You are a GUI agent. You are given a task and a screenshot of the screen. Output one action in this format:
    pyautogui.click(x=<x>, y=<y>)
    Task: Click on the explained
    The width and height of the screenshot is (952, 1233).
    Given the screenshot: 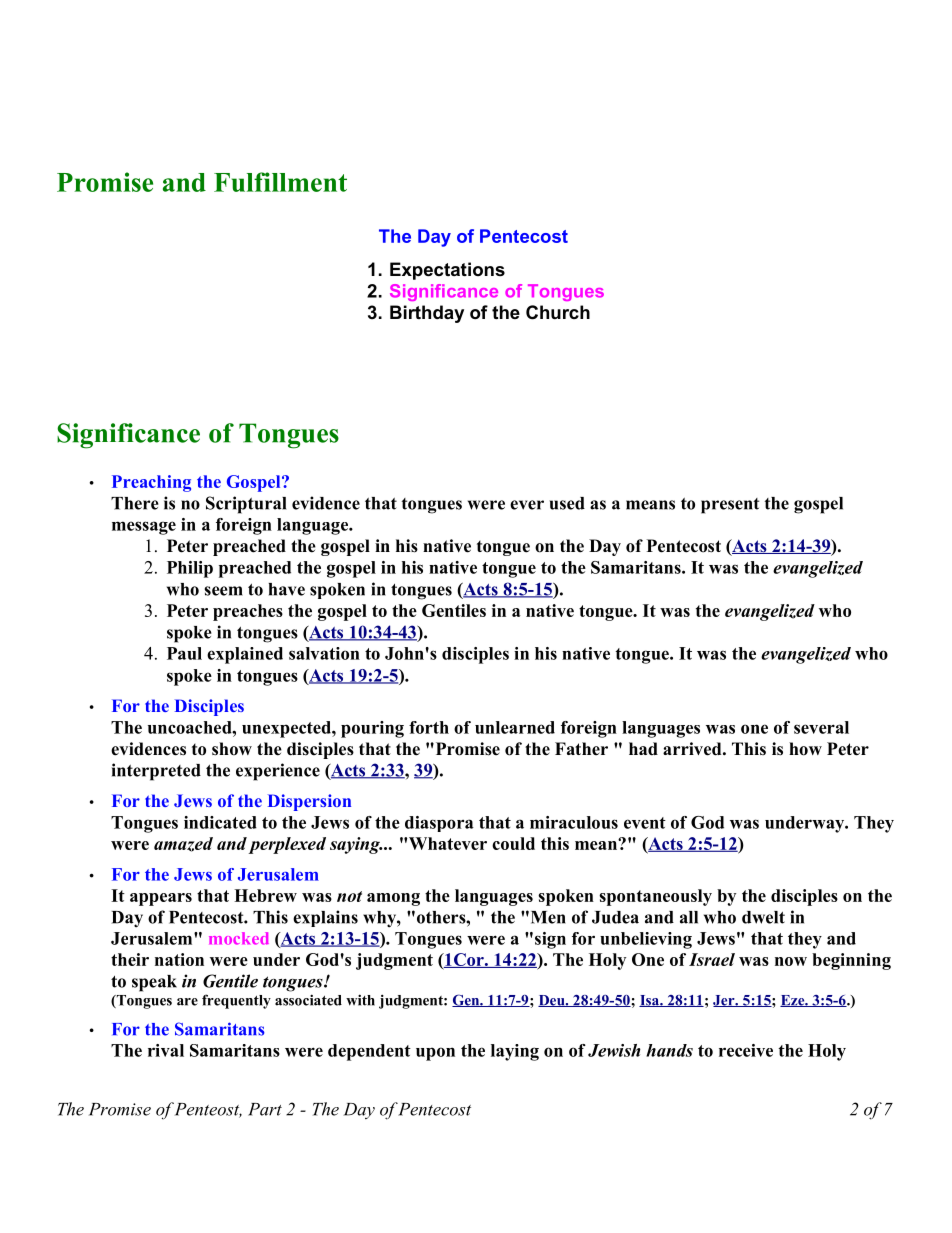 What is the action you would take?
    pyautogui.click(x=245, y=655)
